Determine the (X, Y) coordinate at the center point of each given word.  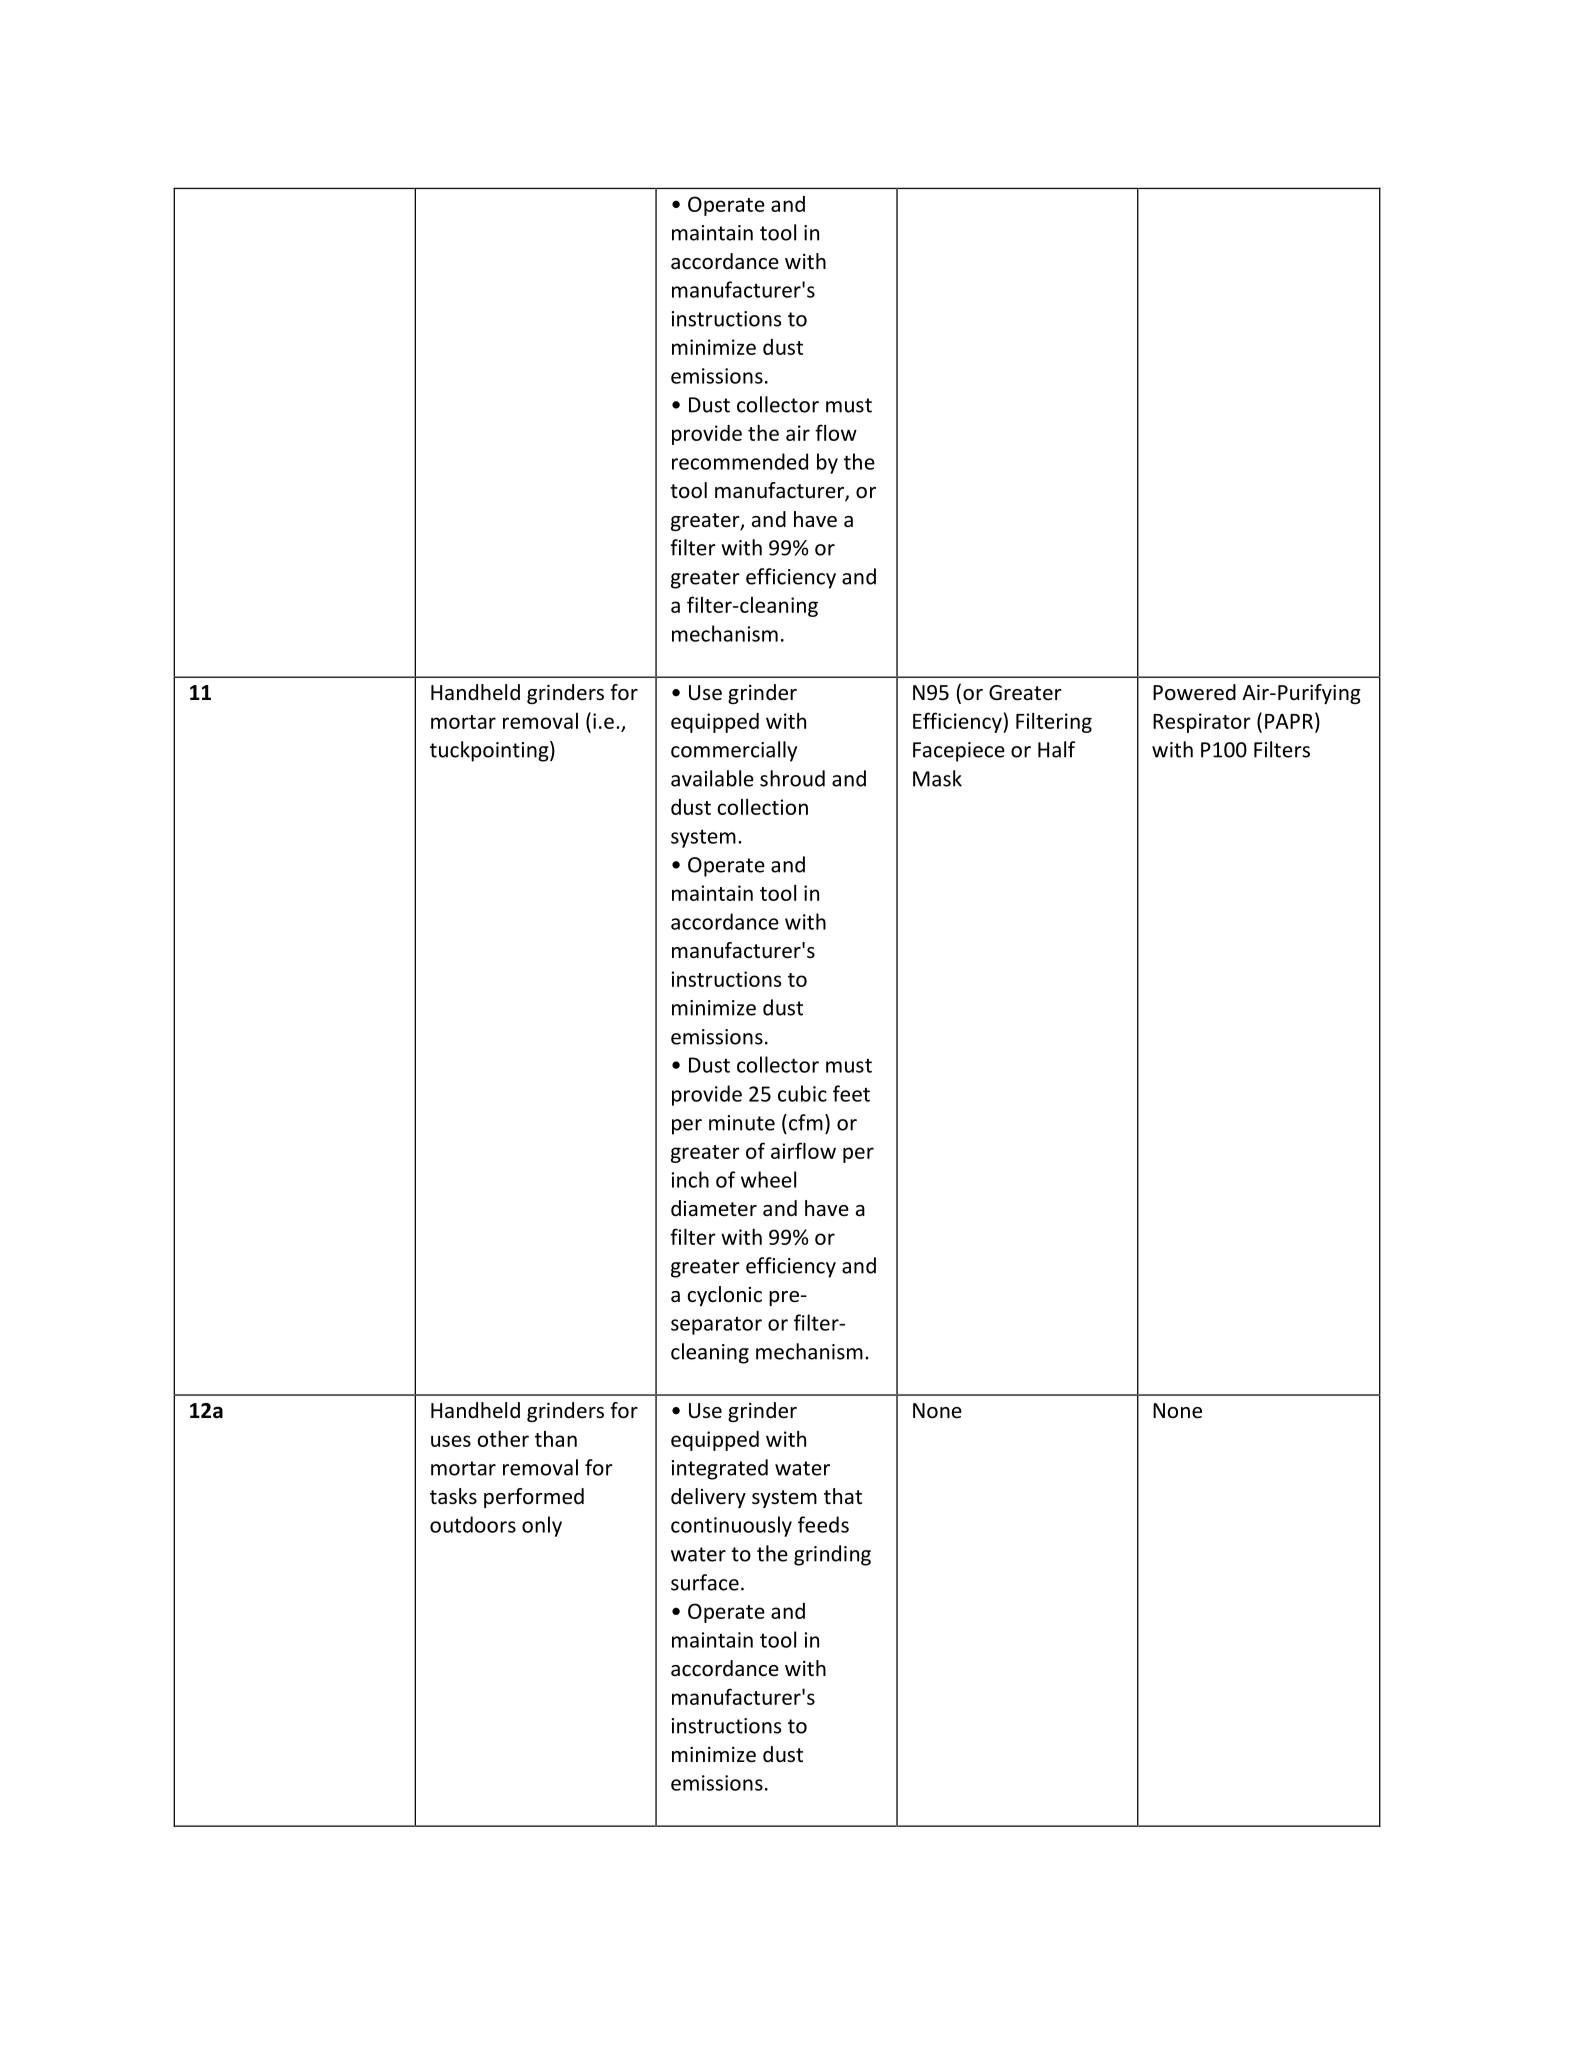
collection (762, 807)
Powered (1194, 692)
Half (1056, 749)
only (542, 1526)
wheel (768, 1179)
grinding (832, 1555)
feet (851, 1093)
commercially (734, 751)
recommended (740, 461)
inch (690, 1179)
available (712, 778)
